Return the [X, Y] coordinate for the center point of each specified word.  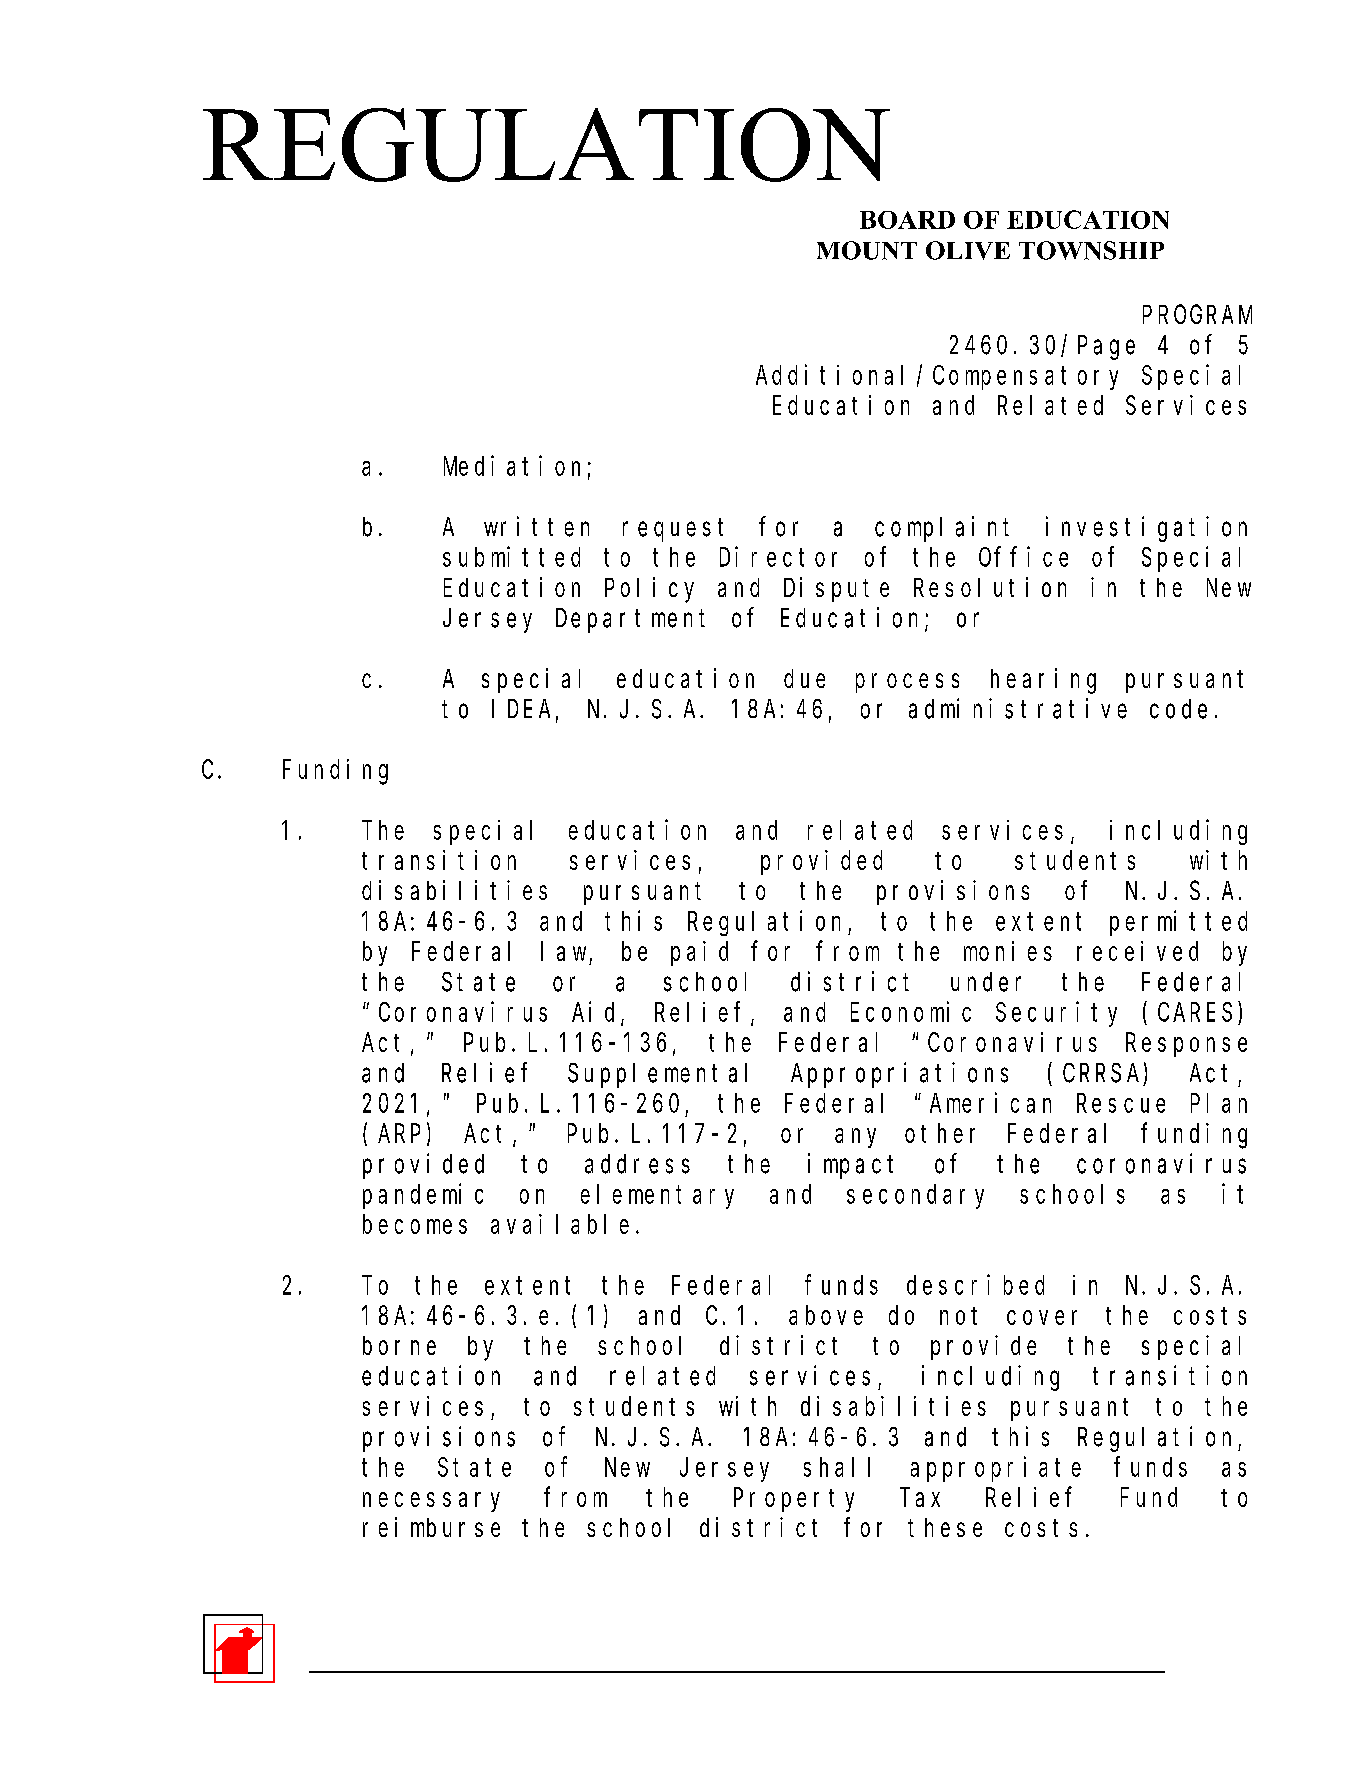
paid [699, 953]
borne [399, 1345]
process [907, 683]
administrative [1018, 708]
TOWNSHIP [1091, 250]
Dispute [836, 589]
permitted [1178, 923]
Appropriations [899, 1075]
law [563, 951]
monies [1008, 951]
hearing [1043, 681]
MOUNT [867, 250]
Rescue [1121, 1104]
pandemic [423, 1196]
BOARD [907, 220]
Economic [911, 1011]
